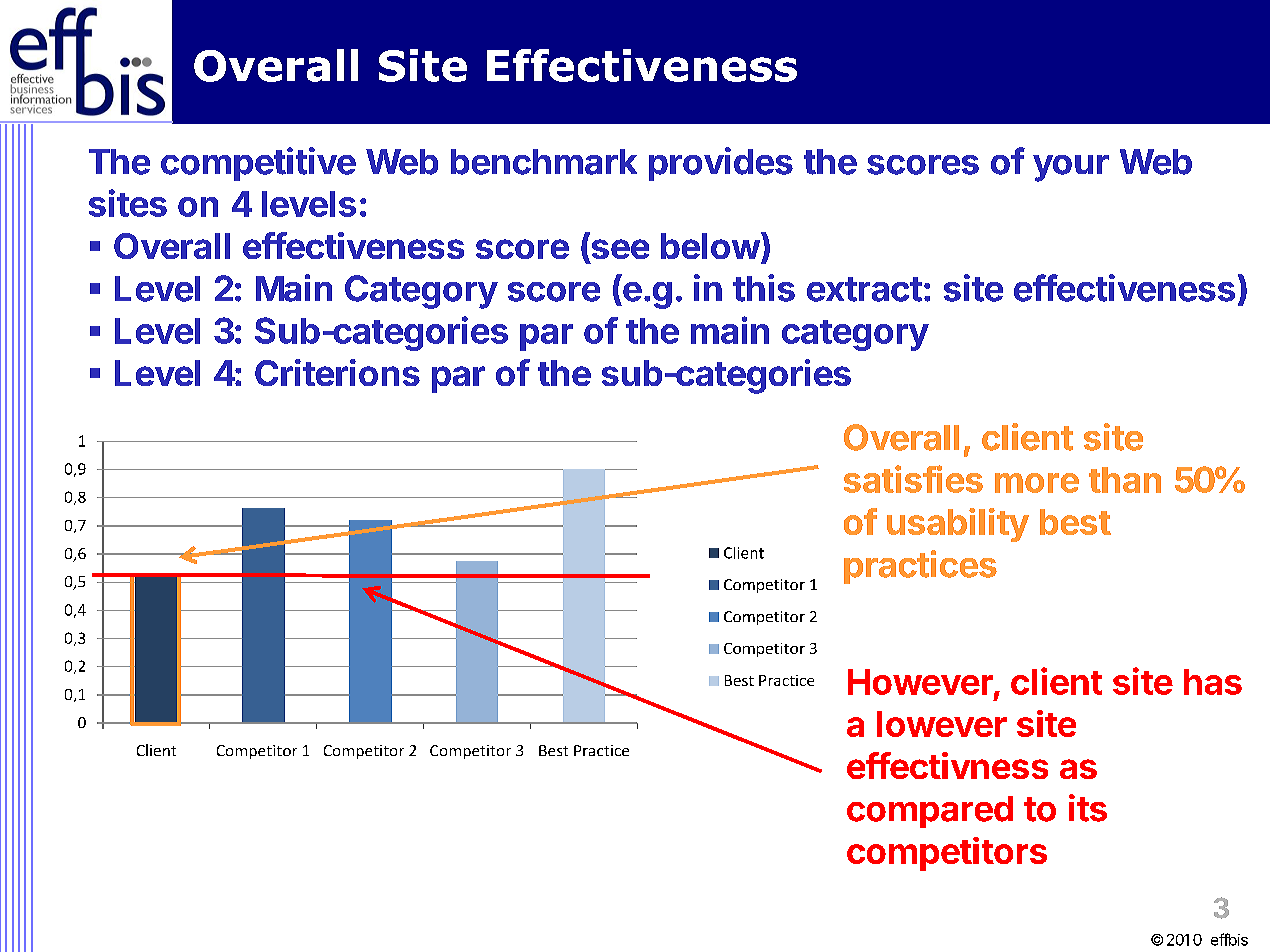 The width and height of the image is (1270, 952). What do you see at coordinates (1037, 483) in the image?
I see `more` at bounding box center [1037, 483].
